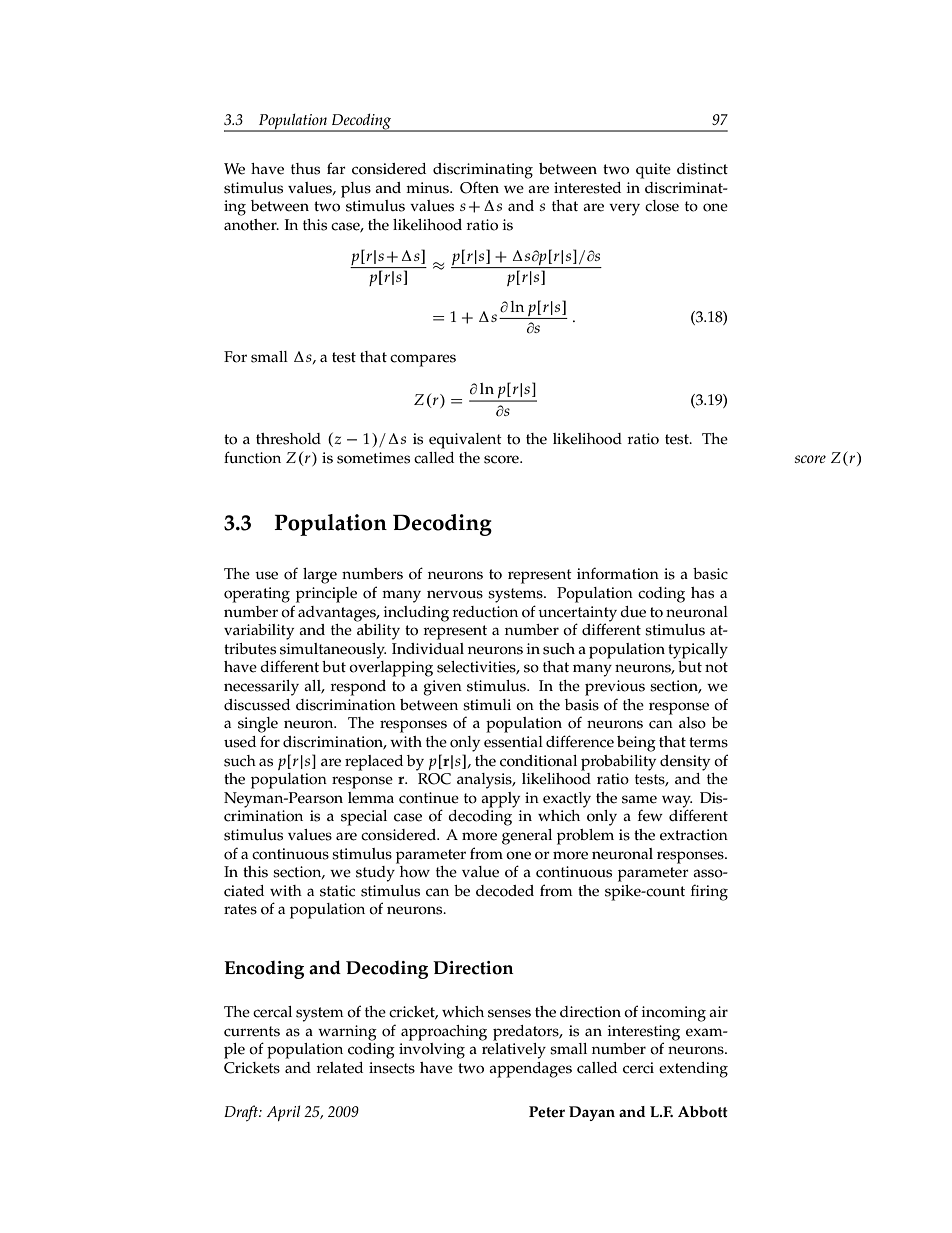 This image has height=1233, width=952. What do you see at coordinates (305, 169) in the image?
I see `thus` at bounding box center [305, 169].
